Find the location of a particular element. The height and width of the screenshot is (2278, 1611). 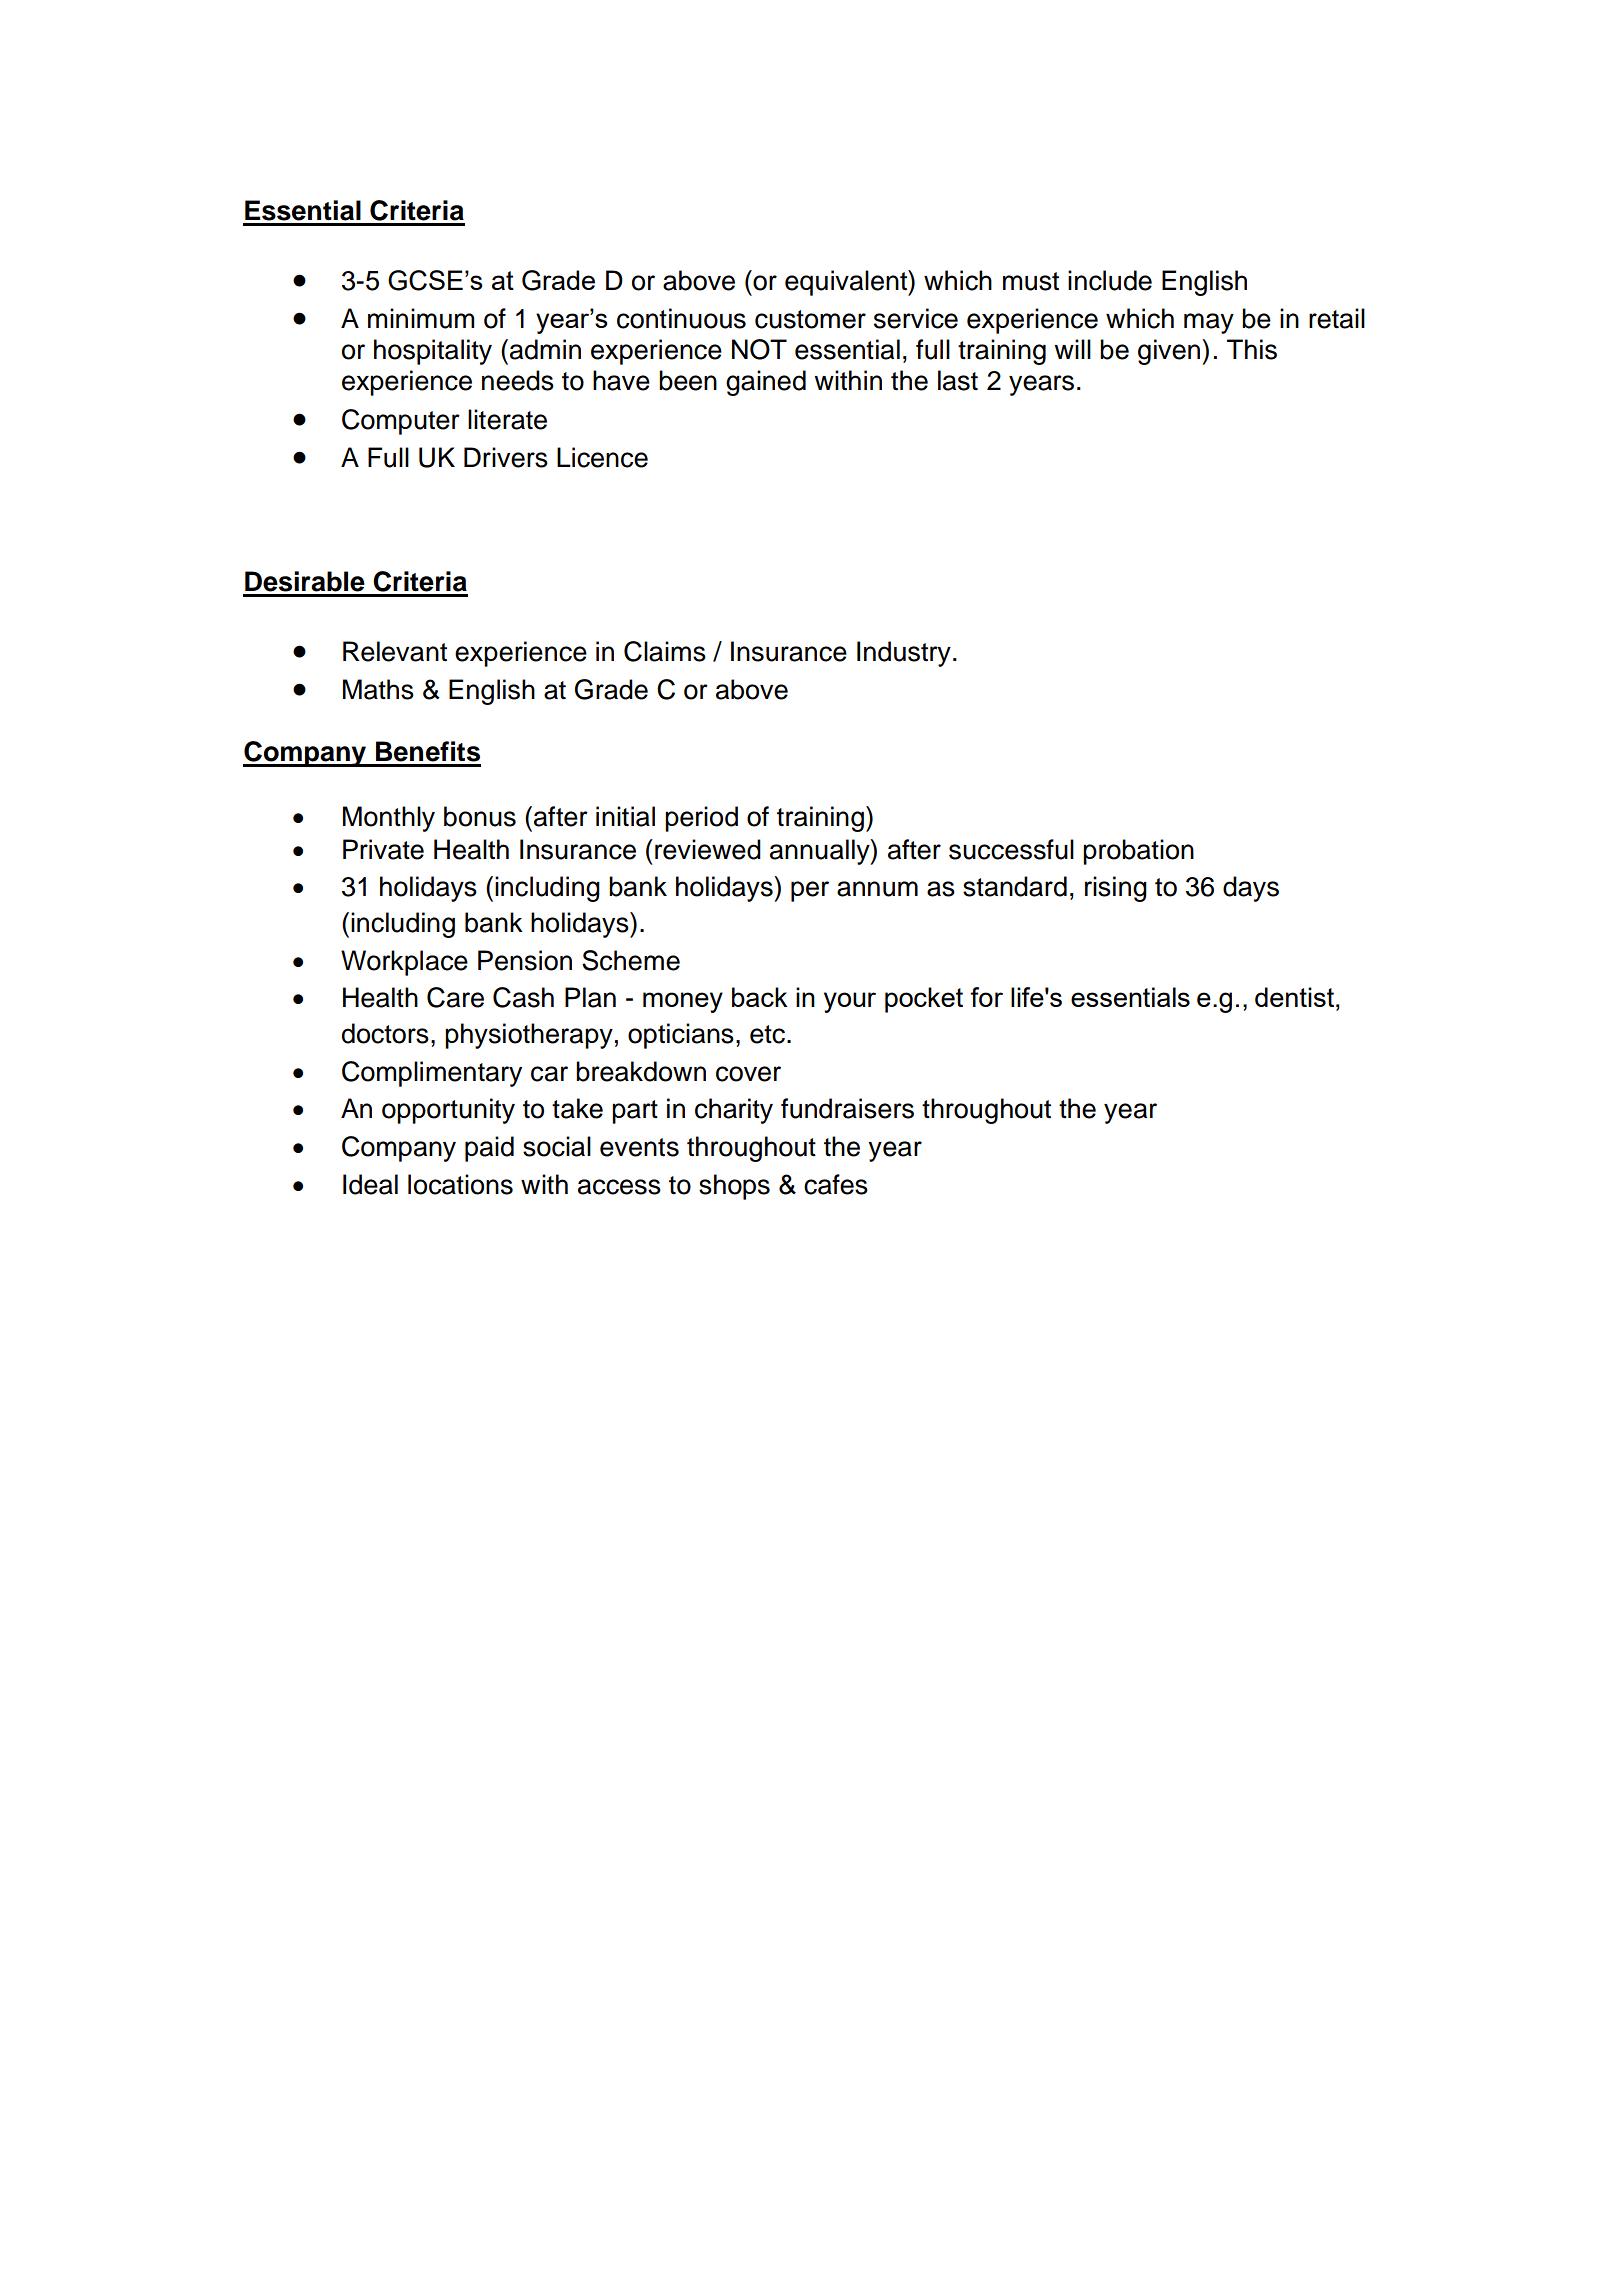

minimum is located at coordinates (421, 318).
